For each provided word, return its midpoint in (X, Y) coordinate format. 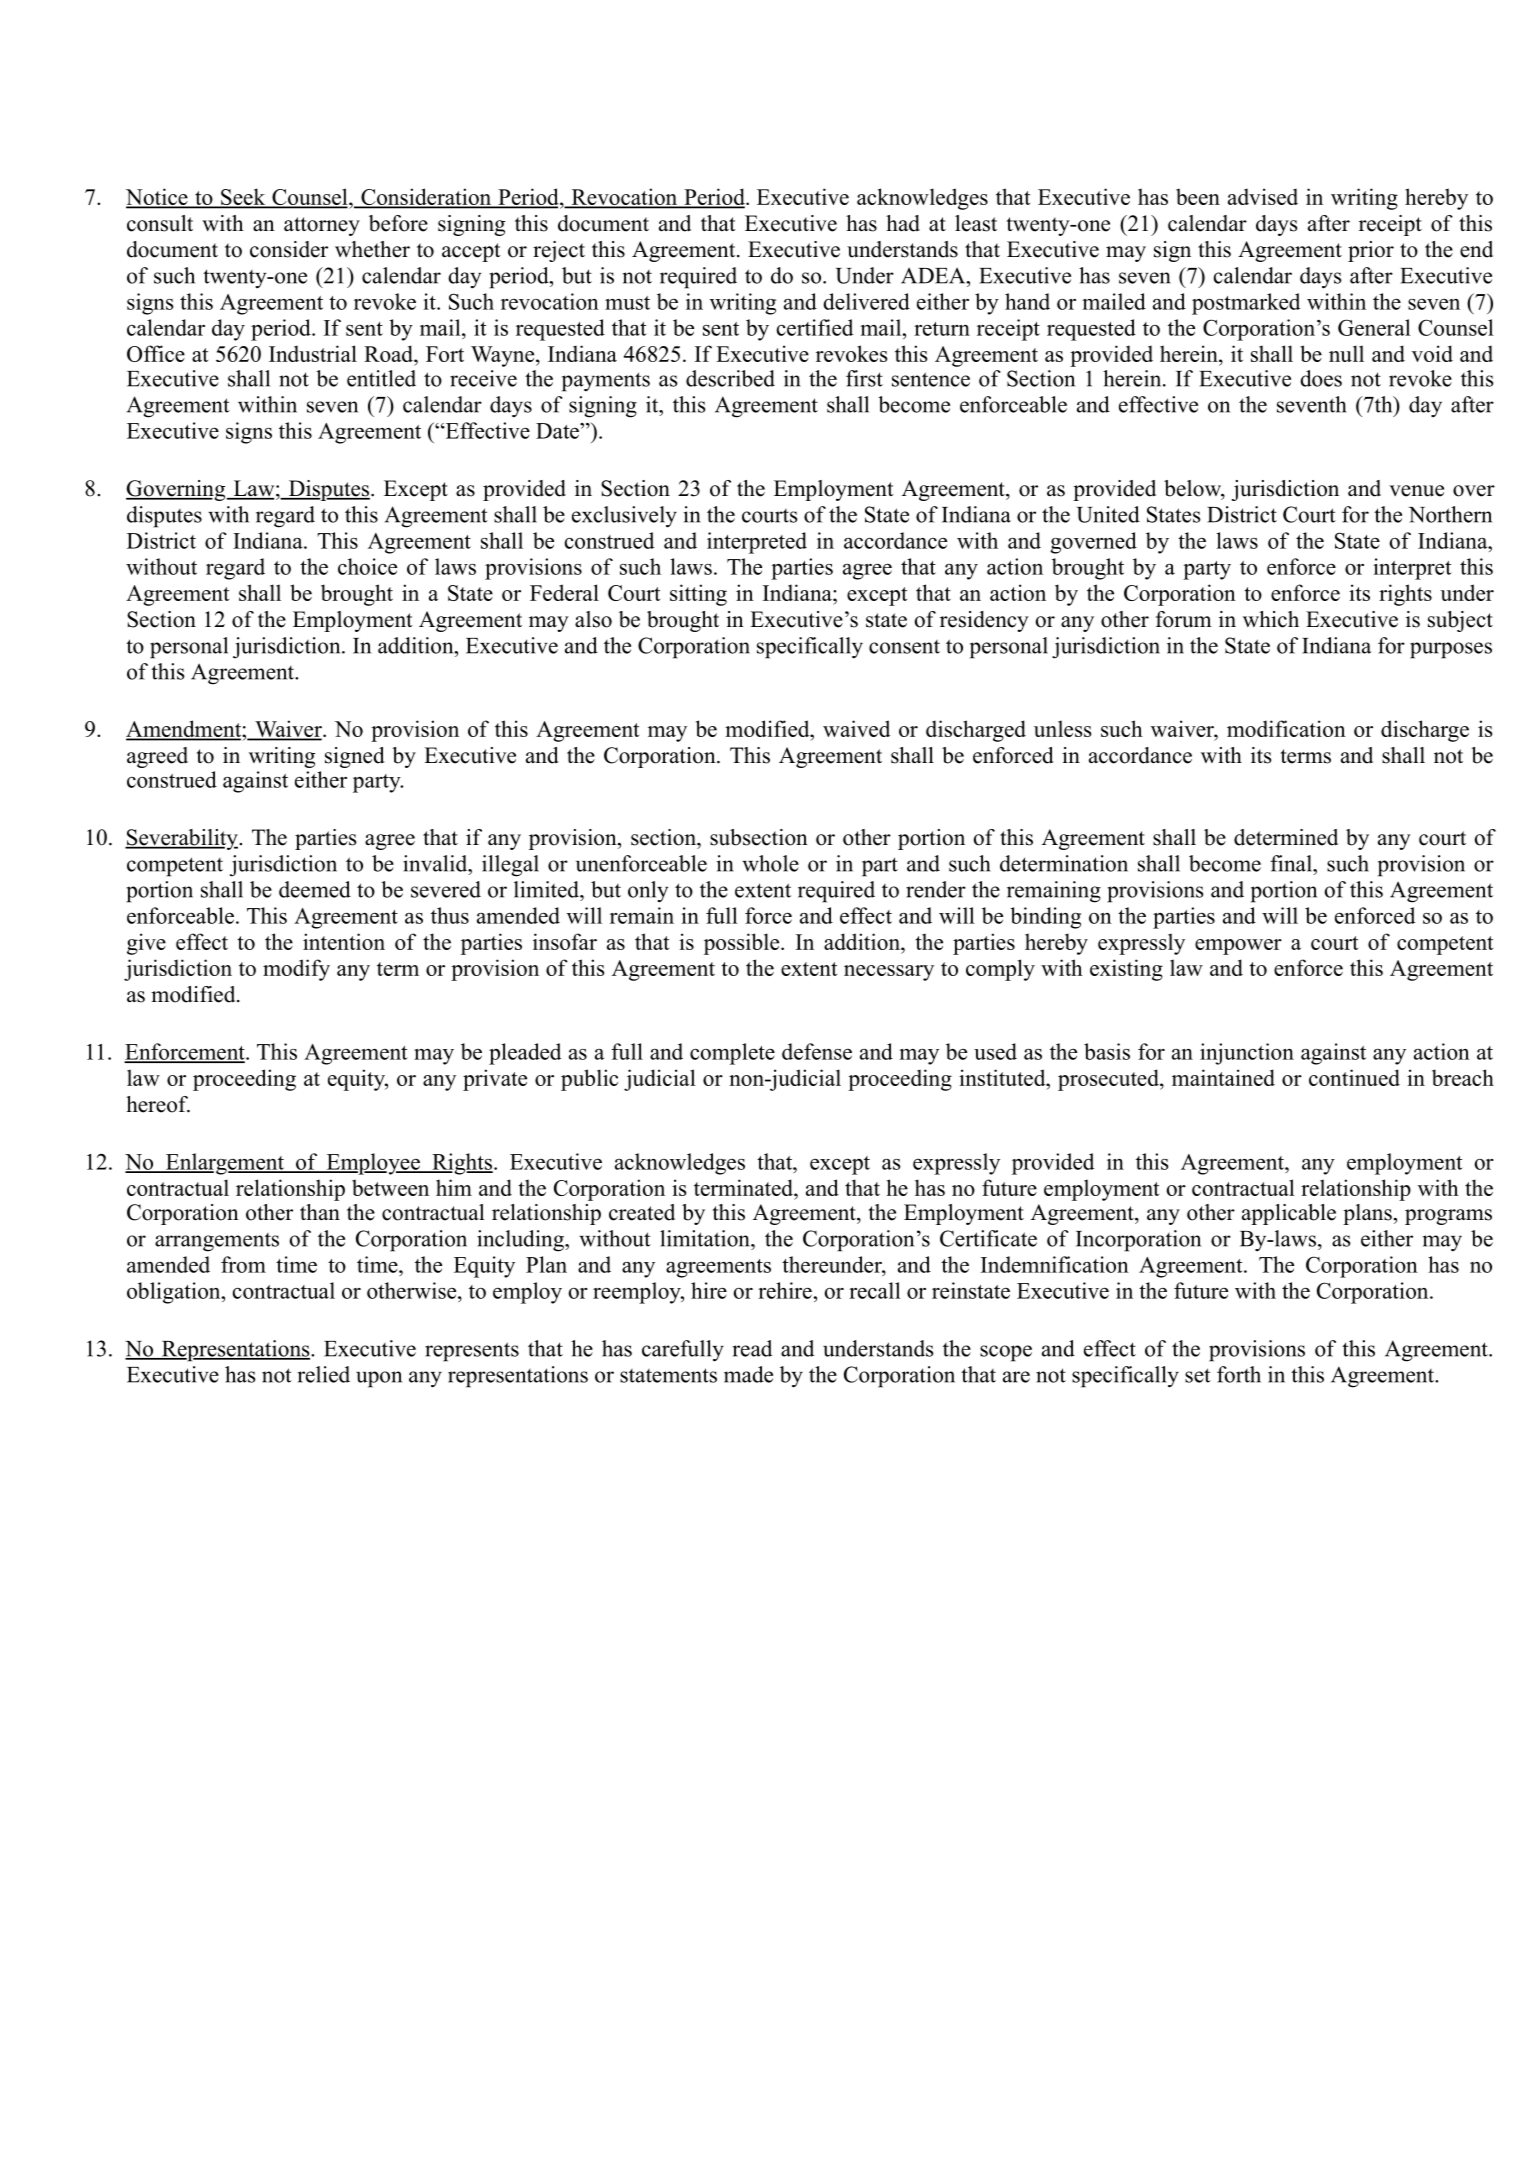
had (903, 223)
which (1271, 619)
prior (1371, 251)
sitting (698, 595)
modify (296, 970)
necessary (889, 973)
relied (324, 1374)
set (1198, 1375)
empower (1238, 947)
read (752, 1348)
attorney (322, 226)
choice (367, 566)
